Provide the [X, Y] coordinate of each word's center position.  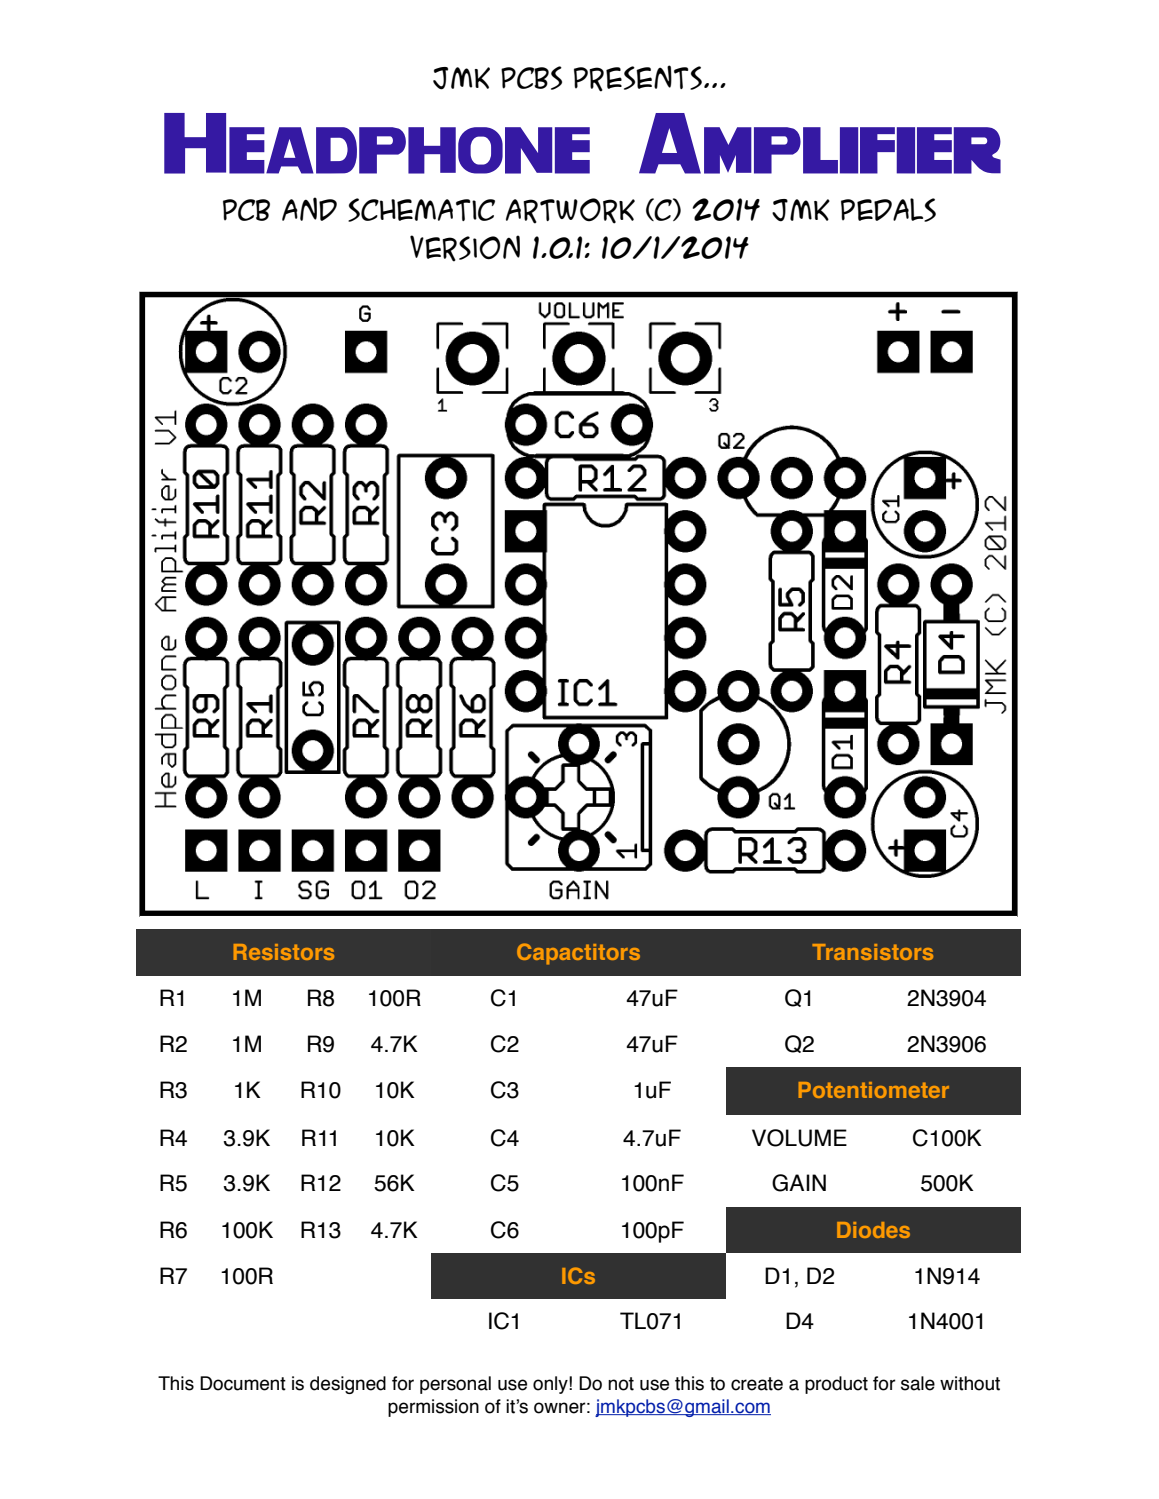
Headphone [377, 143]
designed [348, 1385]
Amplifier [820, 143]
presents [638, 78]
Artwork [570, 211]
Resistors [284, 952]
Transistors [872, 952]
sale [918, 1383]
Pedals [888, 210]
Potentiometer [874, 1090]
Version [465, 248]
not [621, 1384]
